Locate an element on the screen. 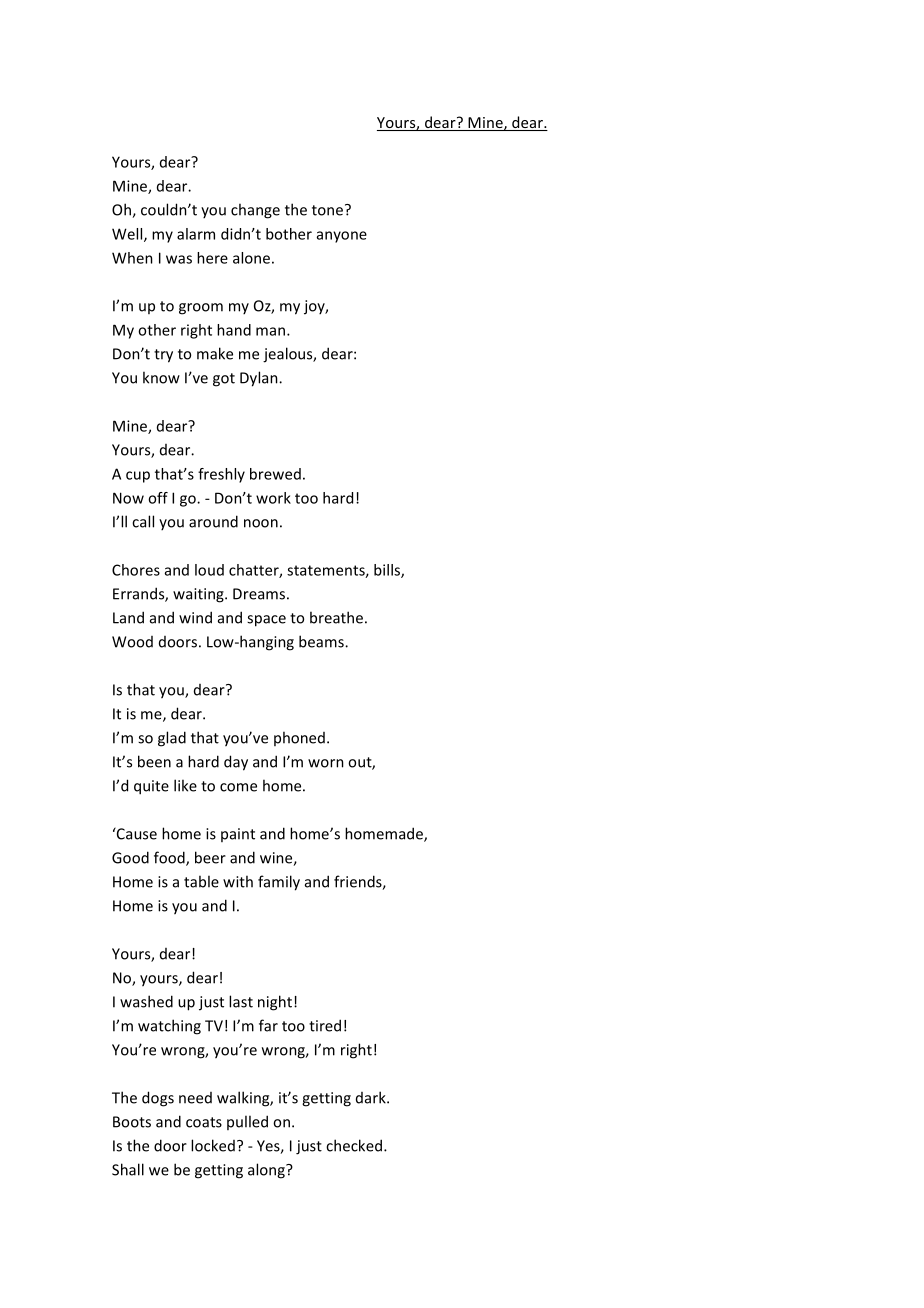 The image size is (924, 1308). alone is located at coordinates (251, 258).
